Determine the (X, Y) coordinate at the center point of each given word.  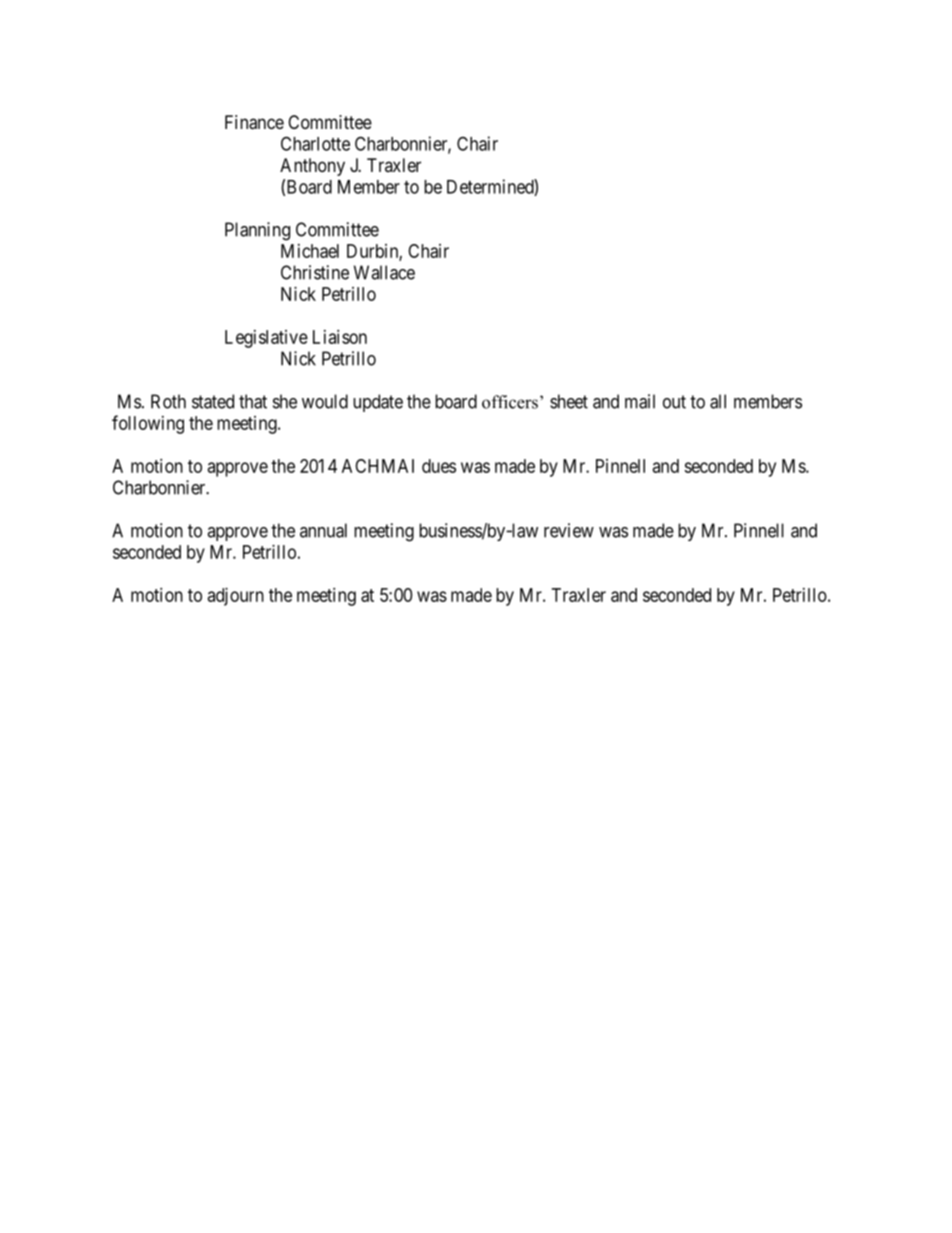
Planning (257, 231)
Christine (315, 272)
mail (640, 401)
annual (323, 530)
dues (439, 466)
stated (213, 401)
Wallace (384, 272)
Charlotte (315, 143)
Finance (254, 122)
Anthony (312, 167)
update (378, 403)
